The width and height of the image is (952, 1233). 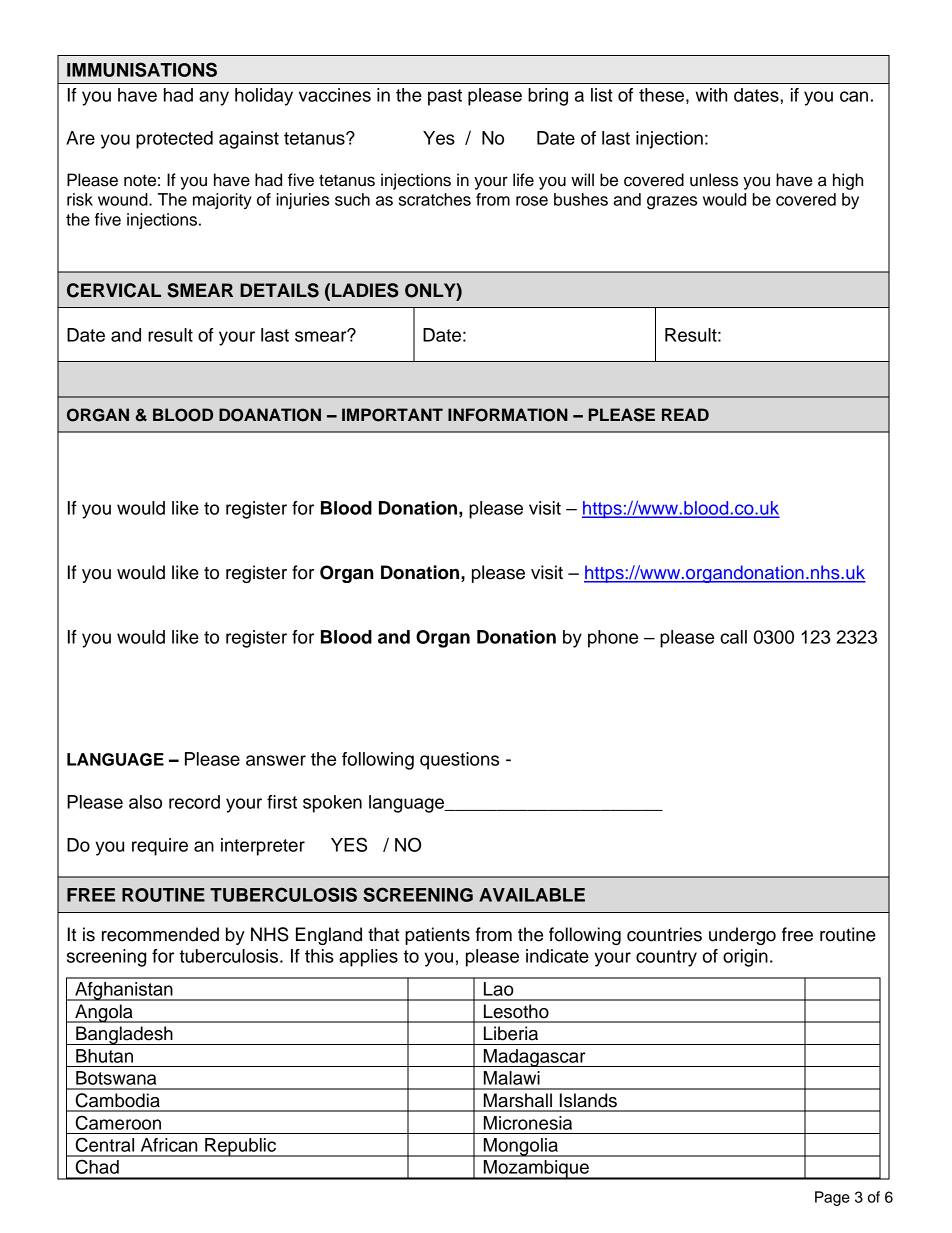 I want to click on past, so click(x=445, y=97).
